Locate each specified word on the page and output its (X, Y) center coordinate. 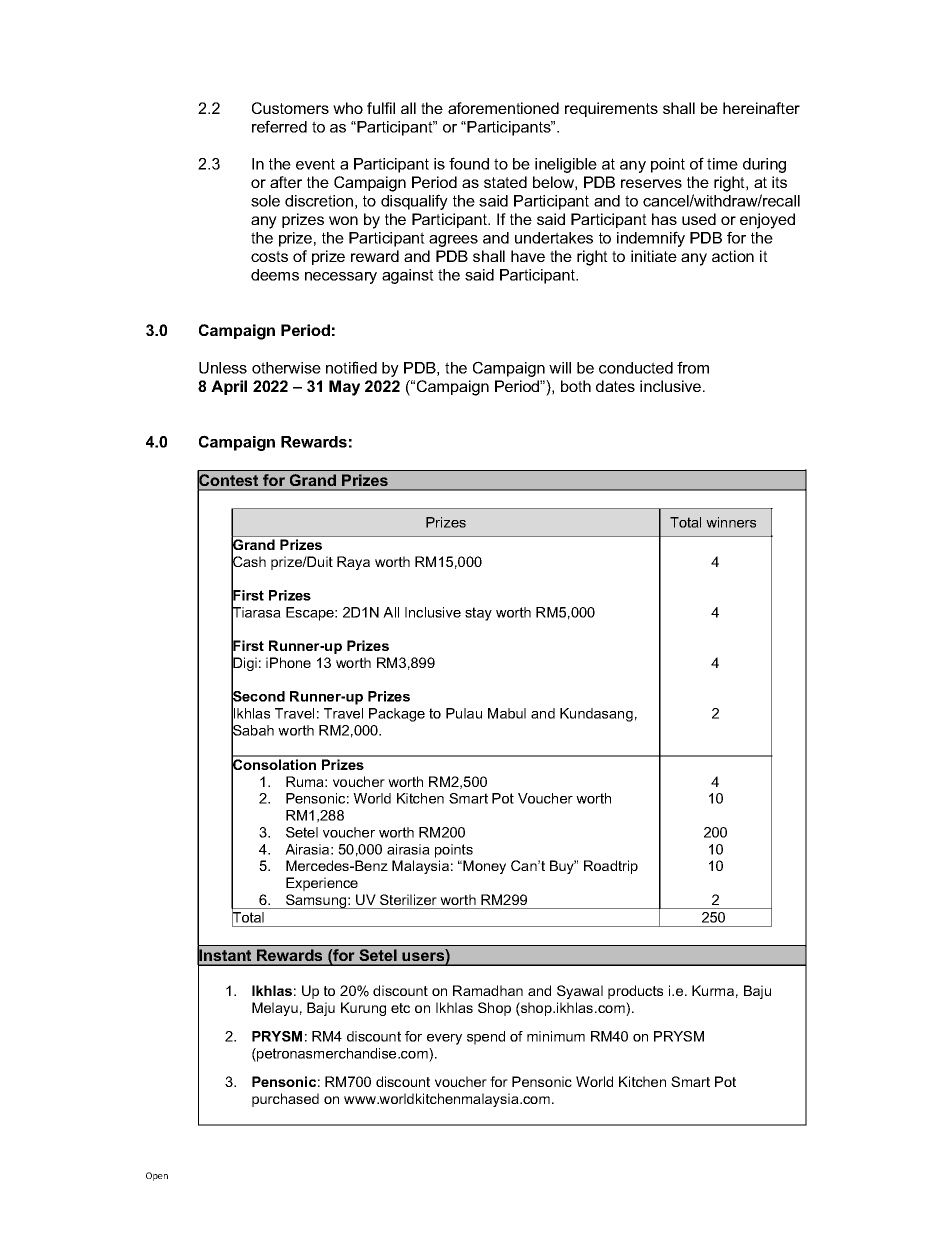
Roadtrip (611, 867)
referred (279, 126)
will (560, 368)
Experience (322, 884)
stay (478, 614)
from (693, 367)
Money (484, 867)
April (229, 387)
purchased (285, 1100)
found (469, 163)
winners (731, 522)
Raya (353, 563)
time (722, 164)
